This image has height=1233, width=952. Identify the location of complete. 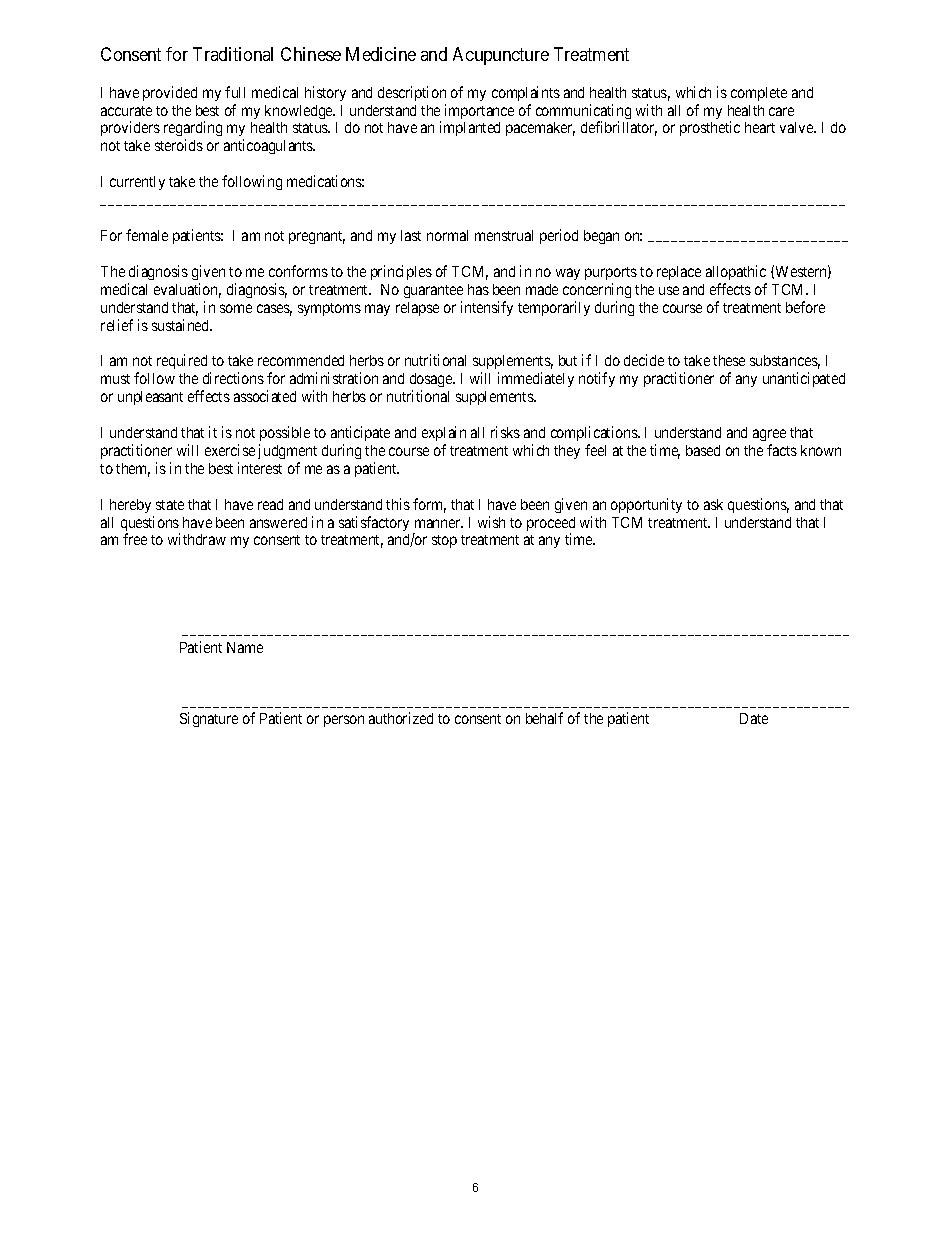
(759, 94).
